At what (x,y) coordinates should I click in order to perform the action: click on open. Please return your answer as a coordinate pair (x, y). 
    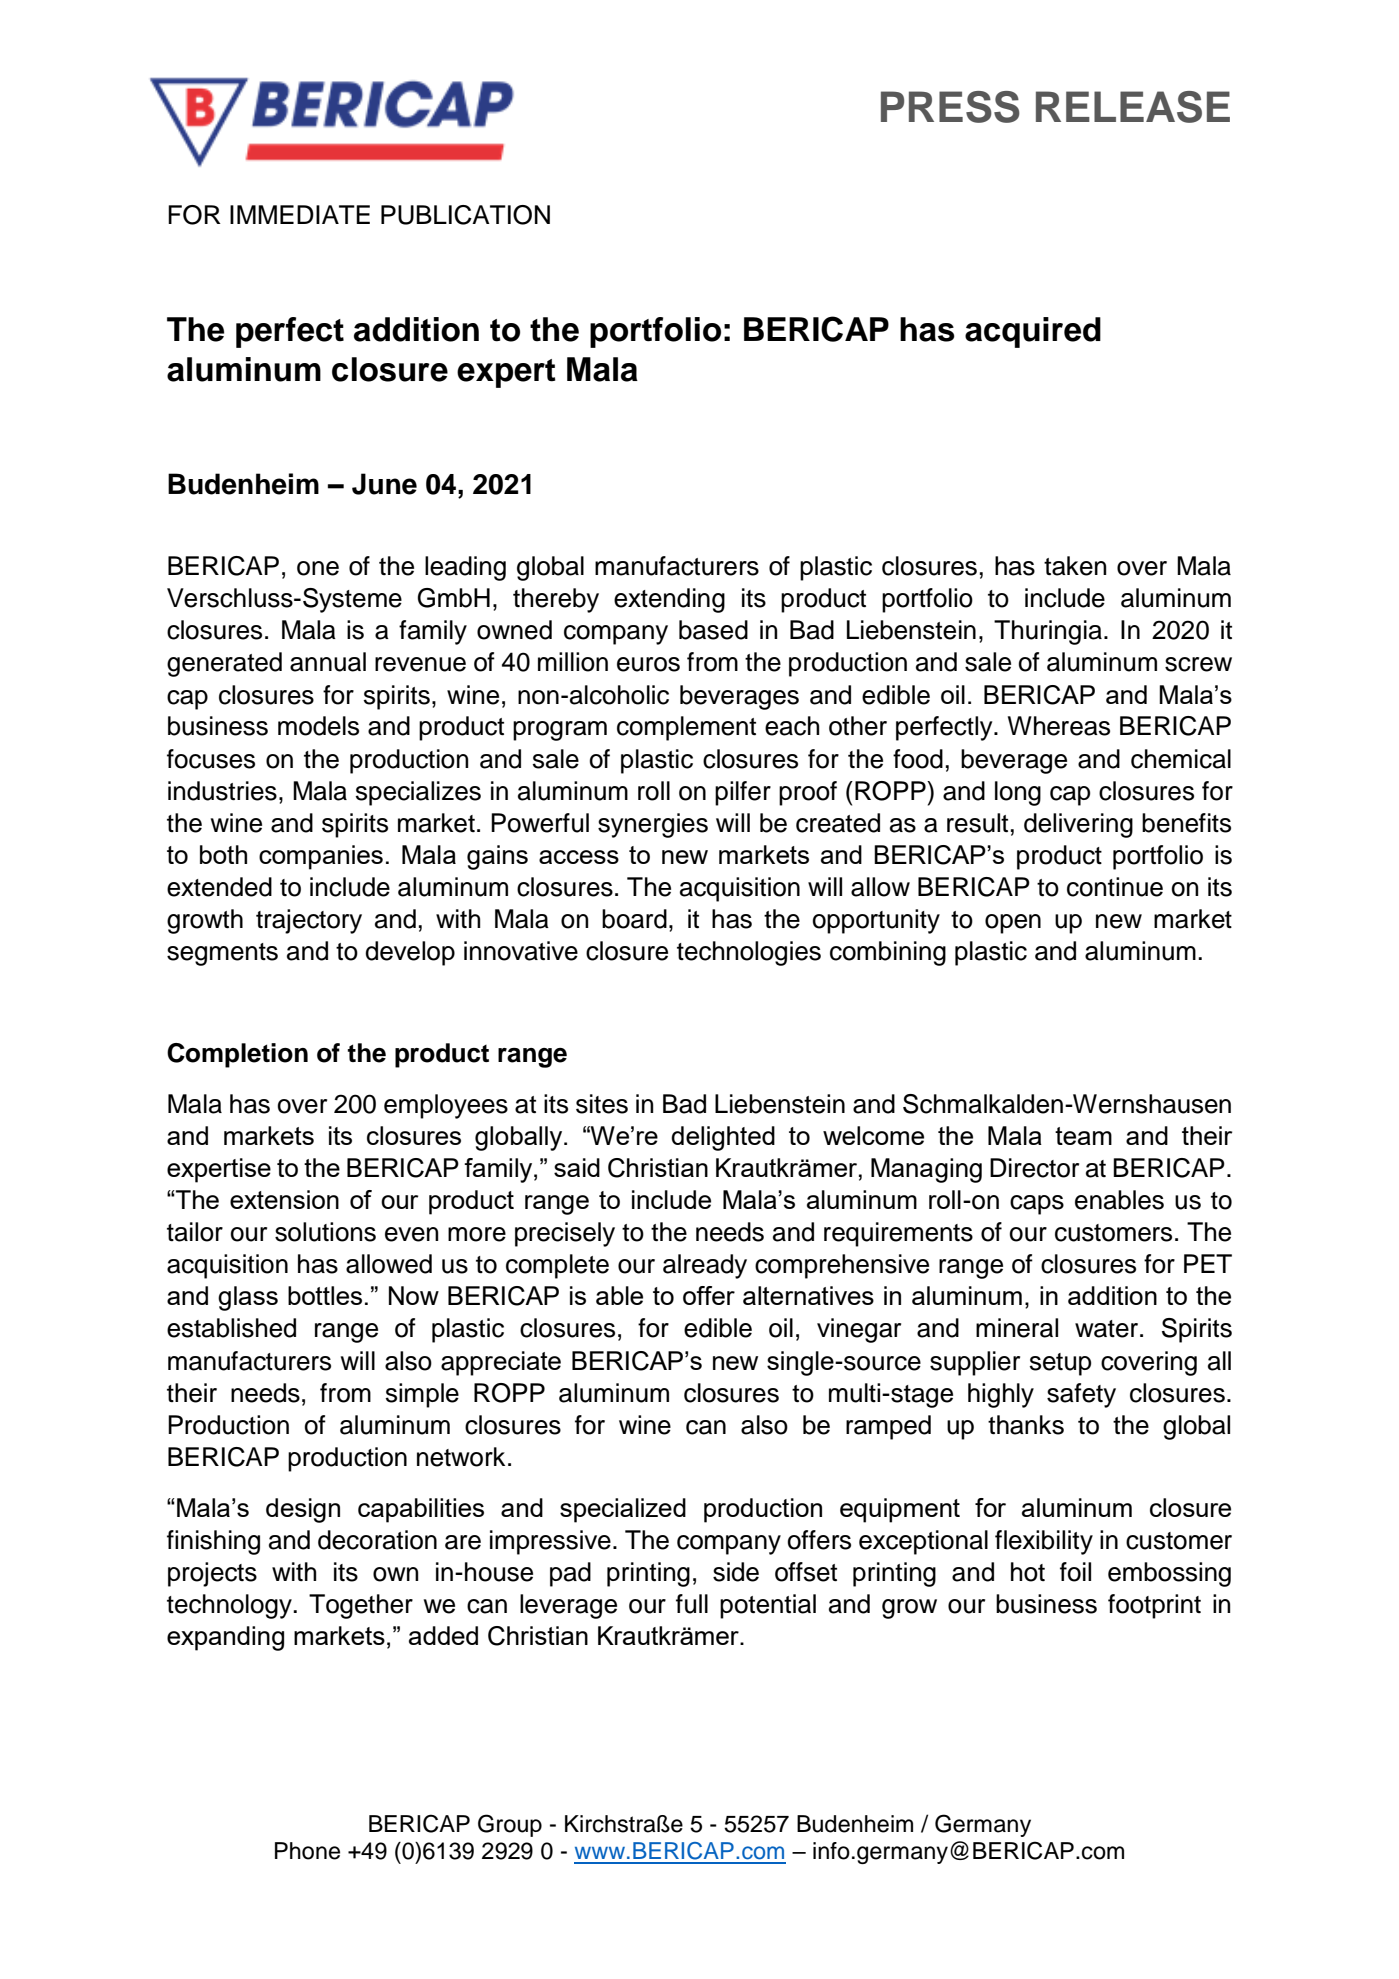
    Looking at the image, I should click on (1013, 924).
